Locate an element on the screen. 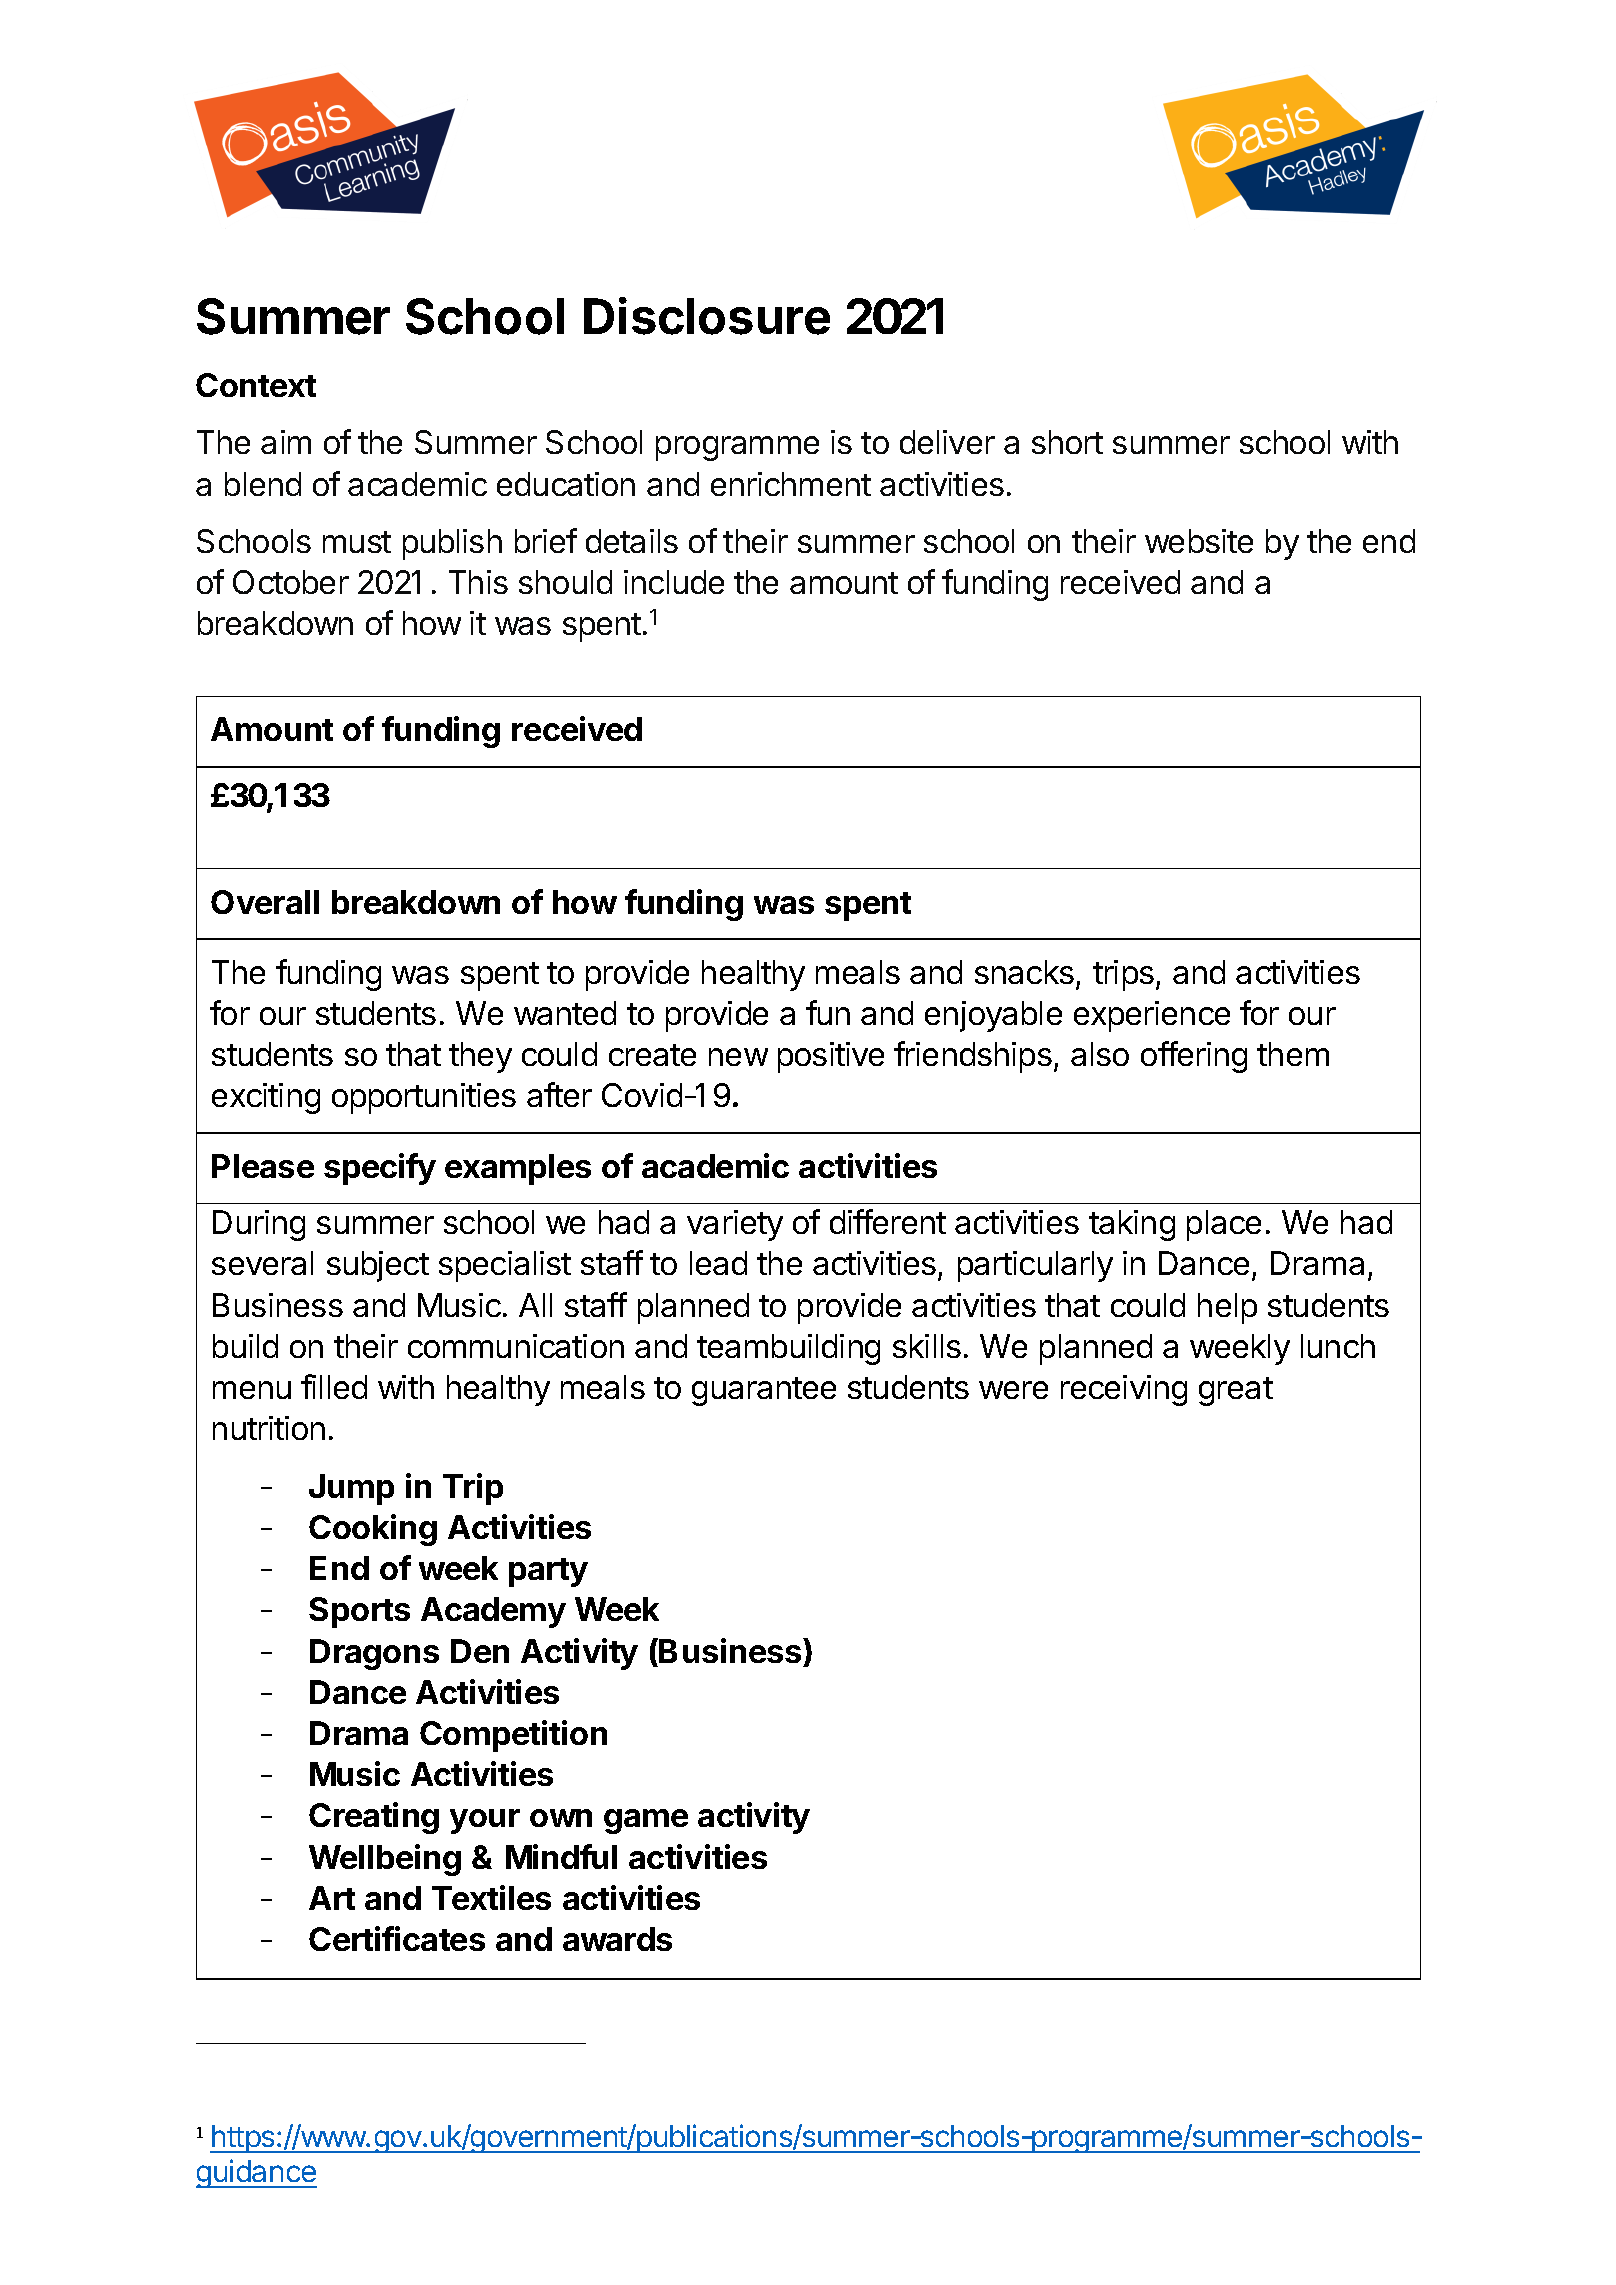  game is located at coordinates (646, 1821).
